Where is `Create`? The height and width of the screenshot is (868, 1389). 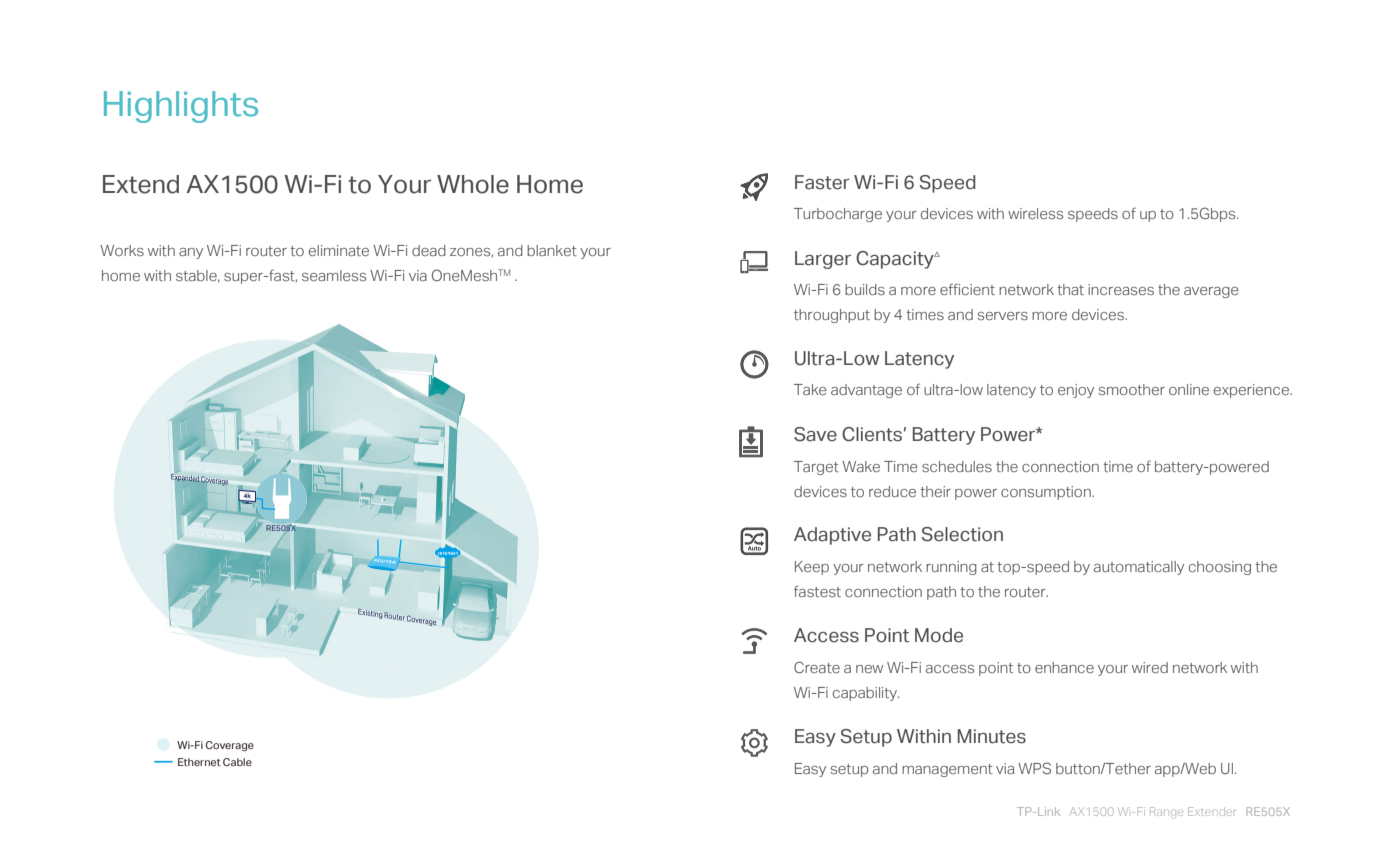
Create is located at coordinates (817, 667).
